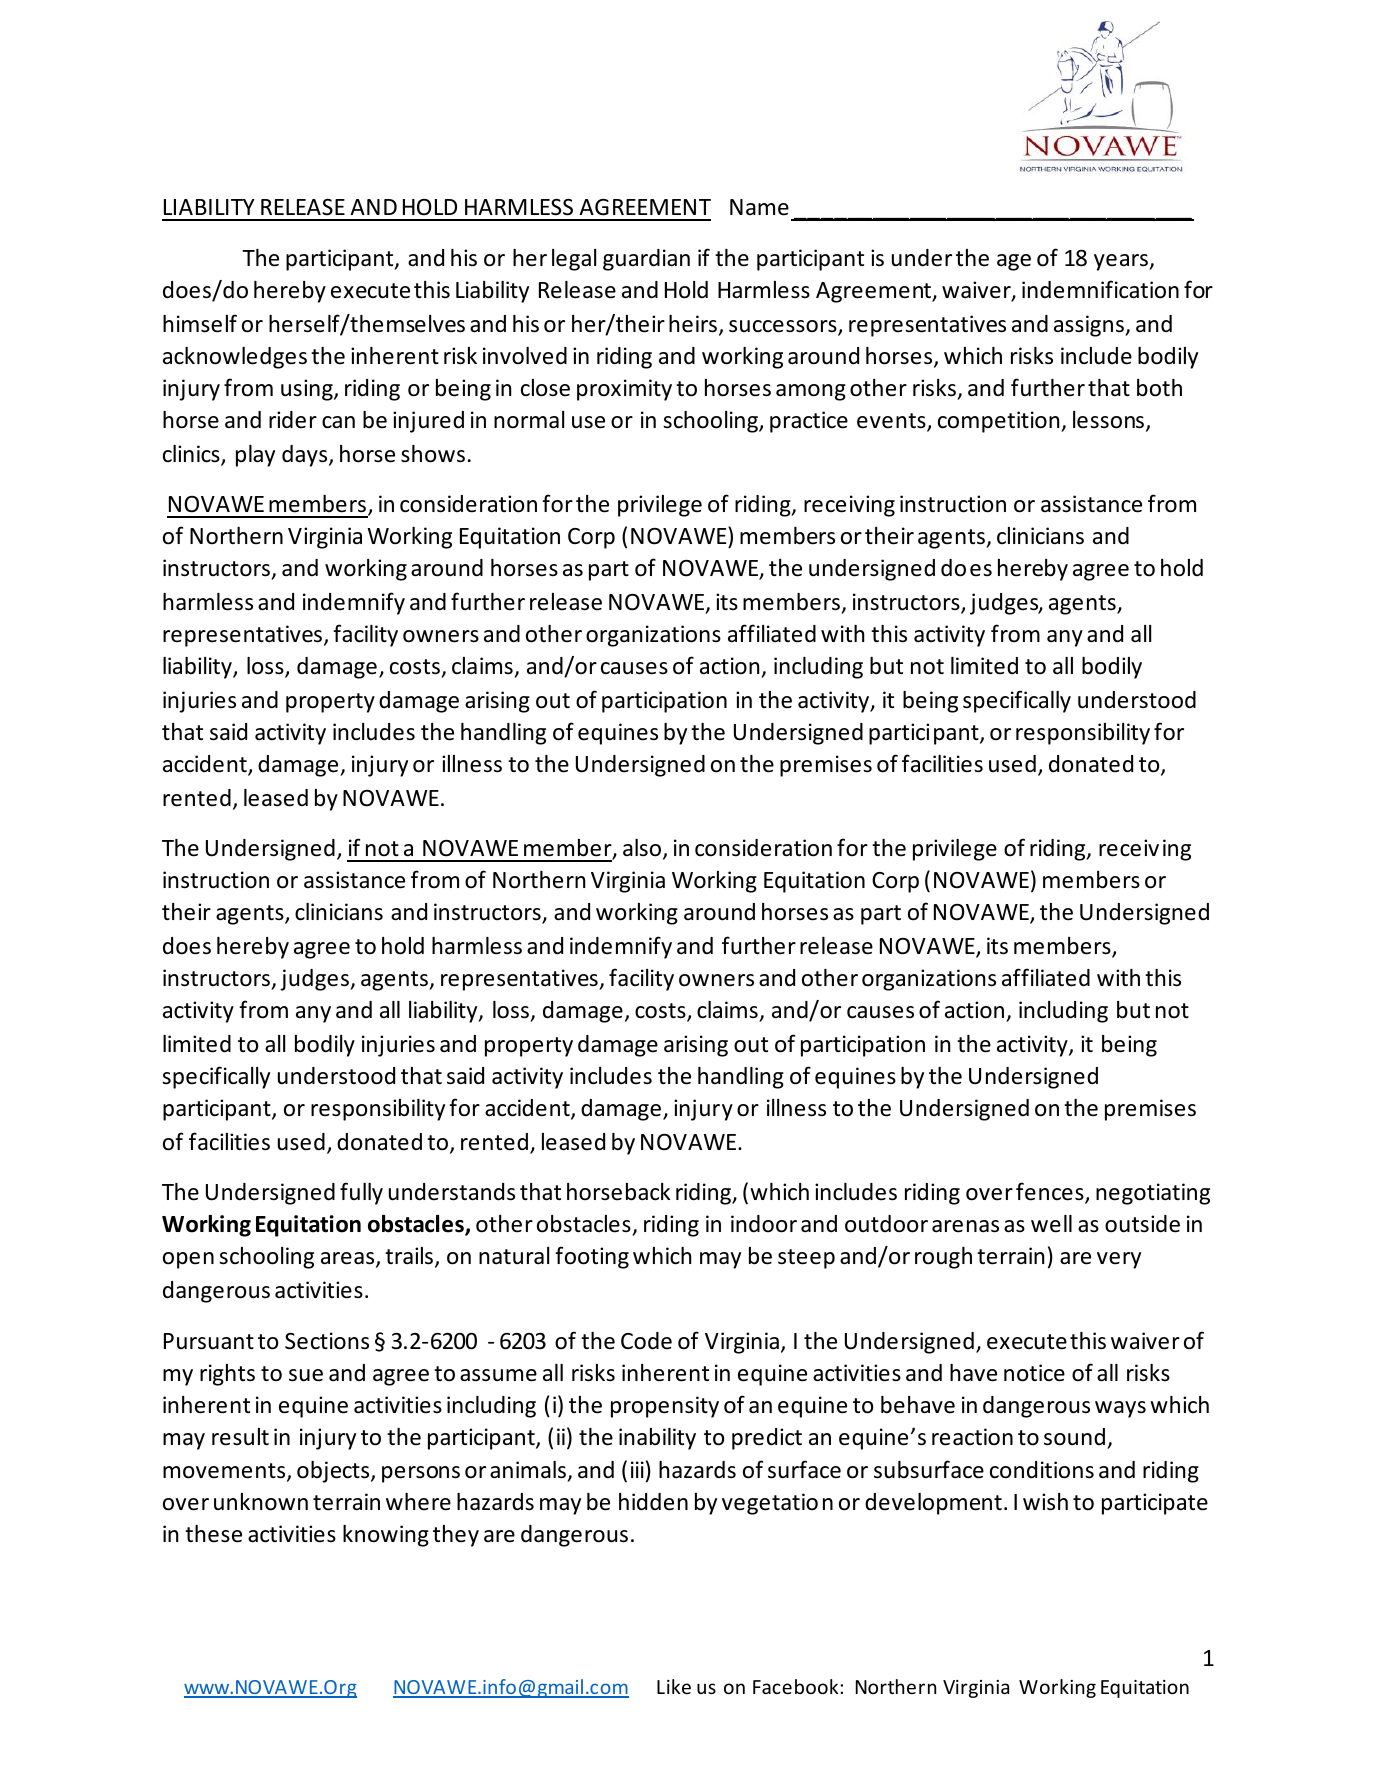 Image resolution: width=1374 pixels, height=1779 pixels. I want to click on fences, so click(1051, 1192).
